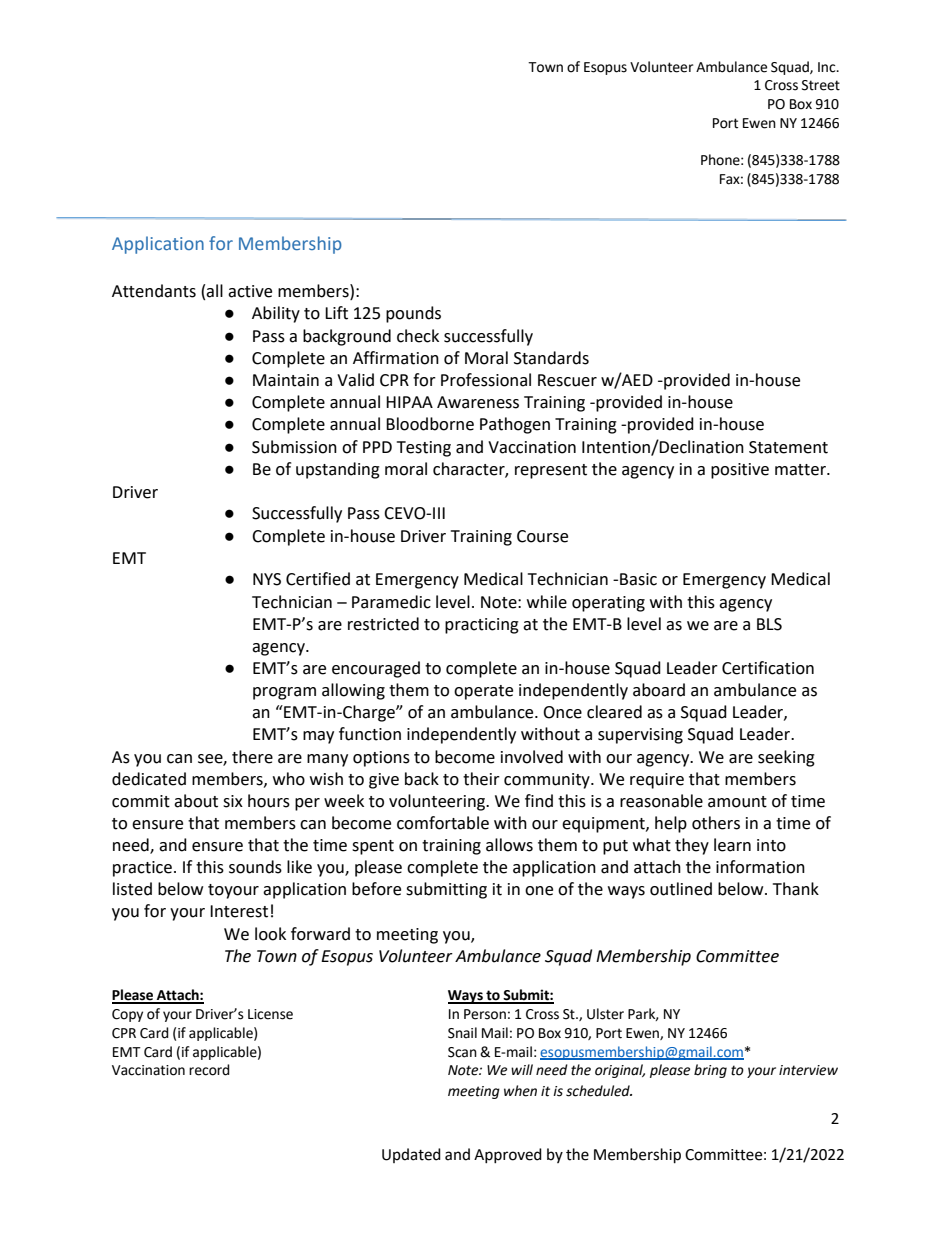 Image resolution: width=952 pixels, height=1233 pixels. What do you see at coordinates (482, 626) in the screenshot?
I see `practicing` at bounding box center [482, 626].
